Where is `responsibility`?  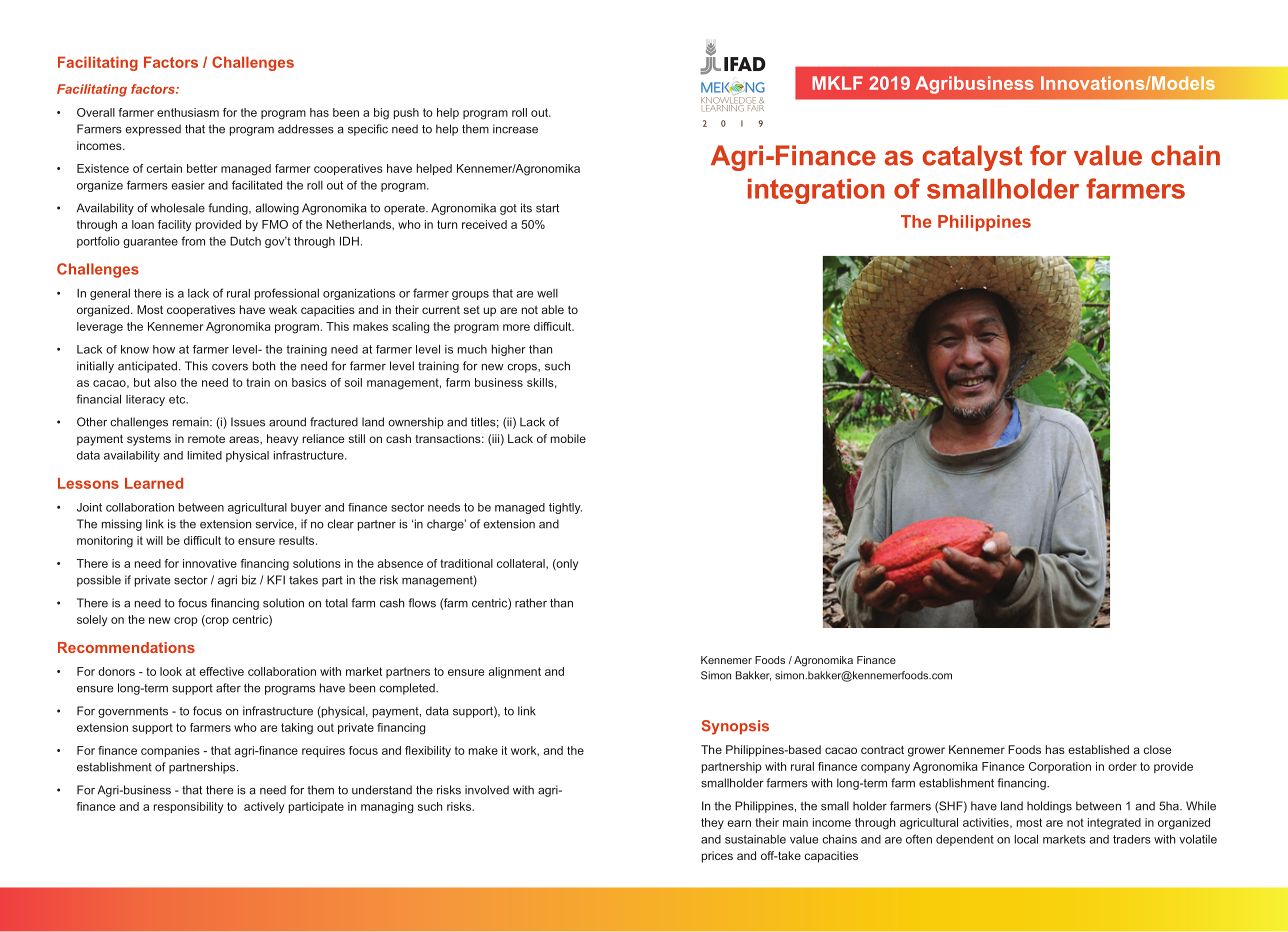
responsibility is located at coordinates (188, 807).
